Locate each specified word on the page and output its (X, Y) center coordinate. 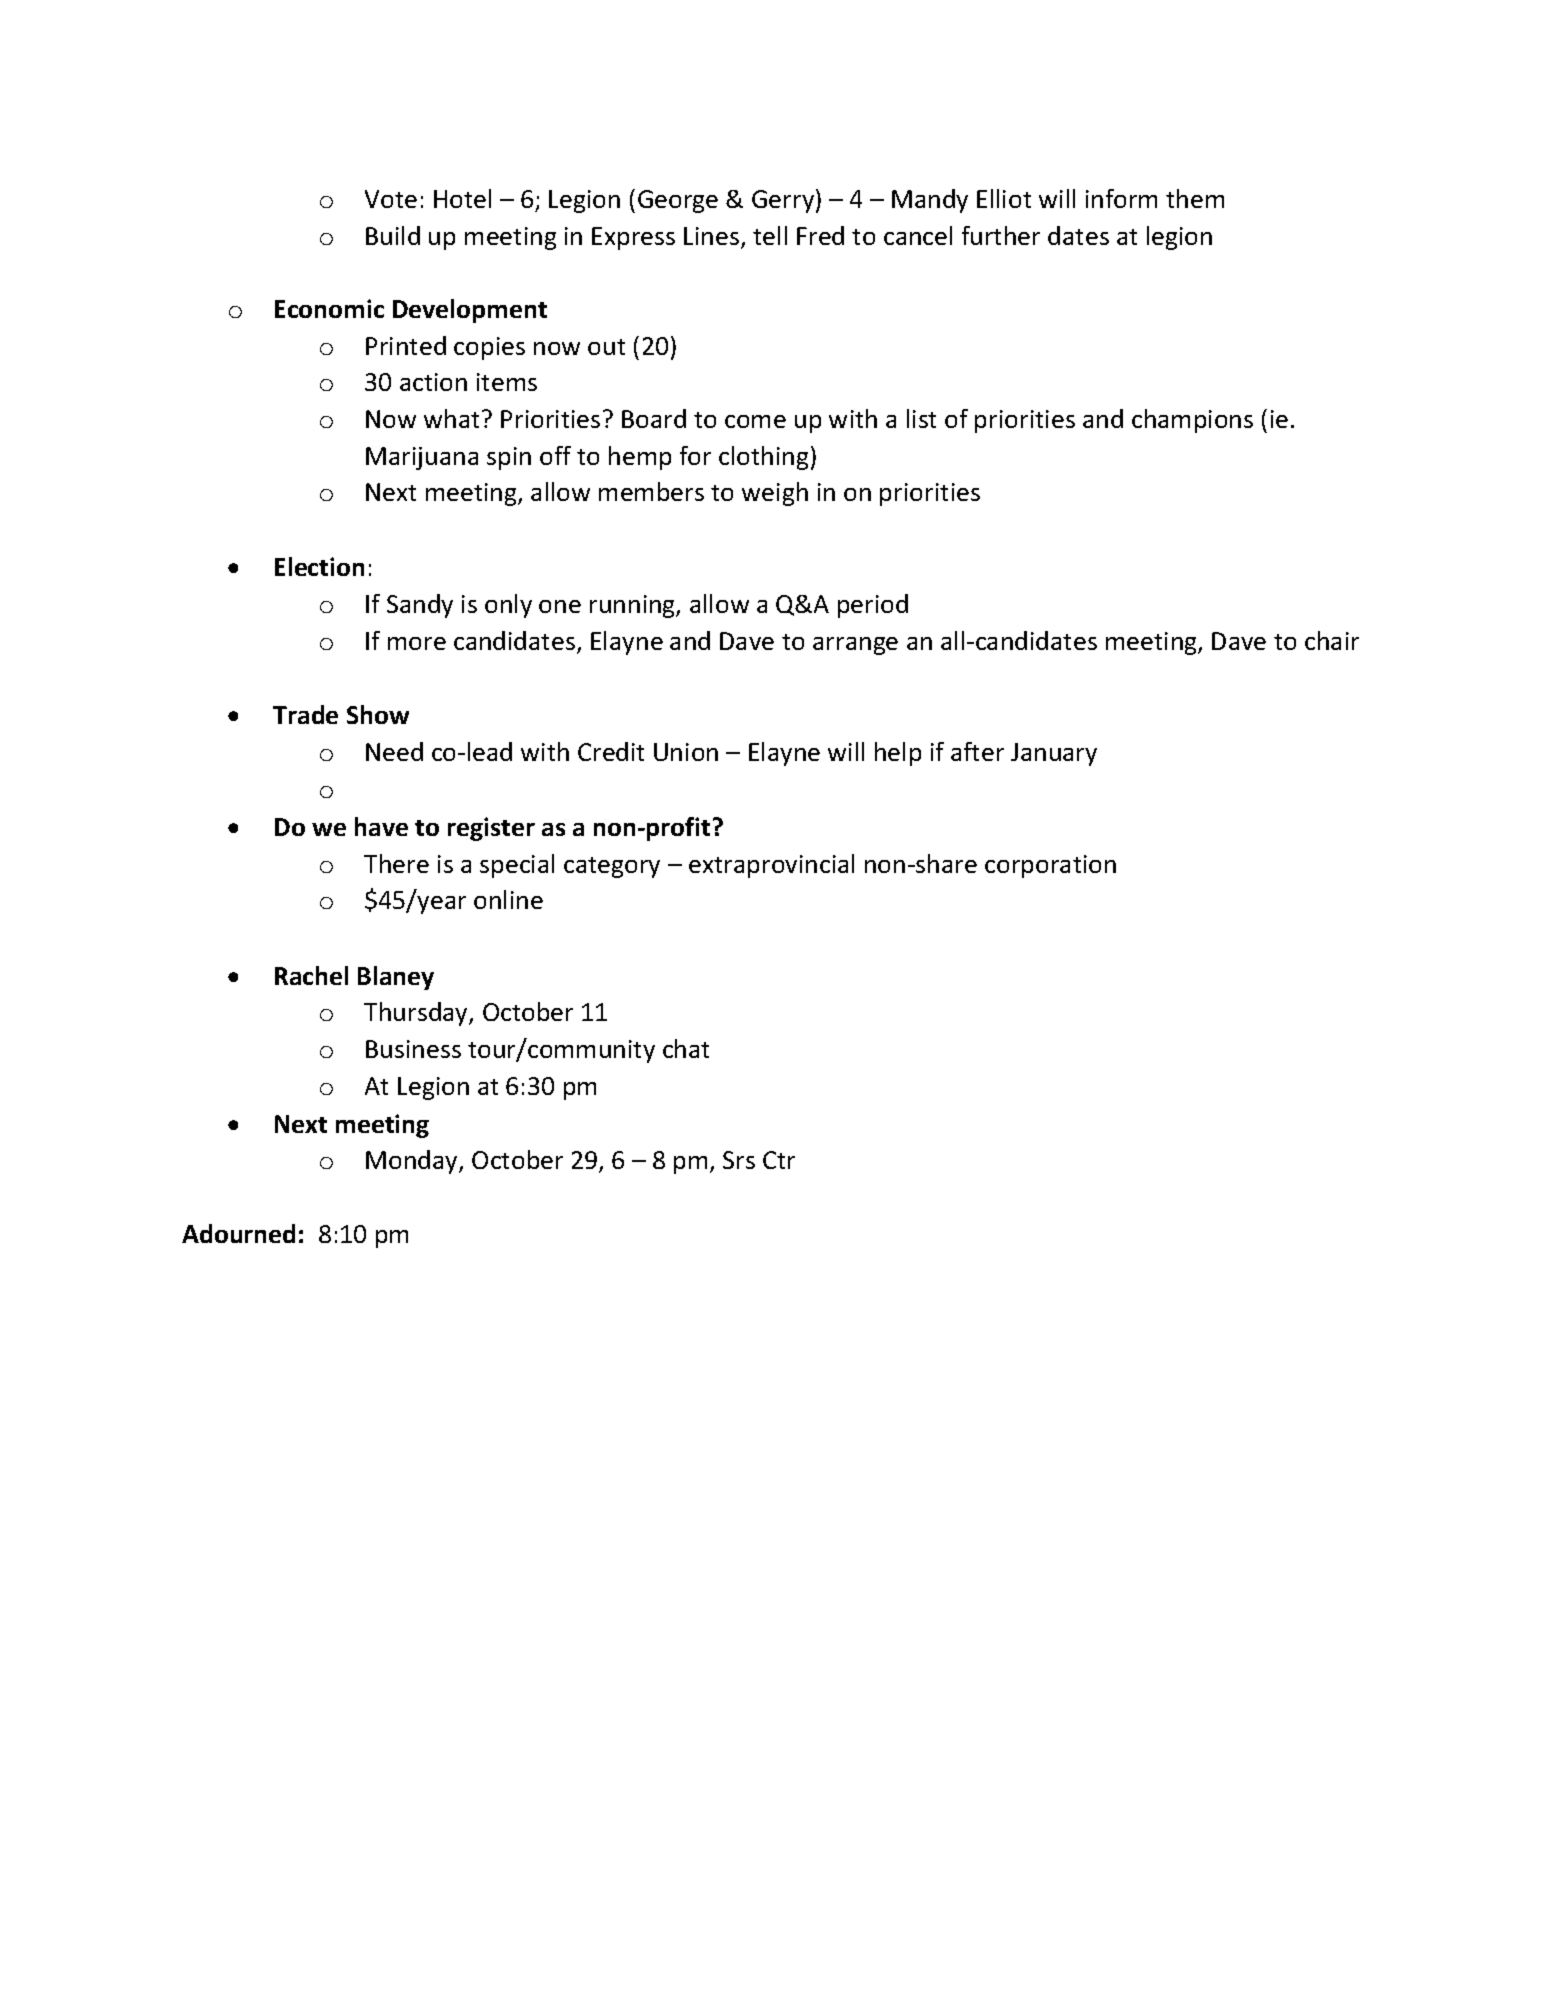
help (898, 754)
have (381, 826)
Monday (413, 1162)
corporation (1050, 866)
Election (319, 566)
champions (1192, 421)
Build (393, 235)
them (1195, 198)
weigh (775, 494)
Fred (820, 235)
